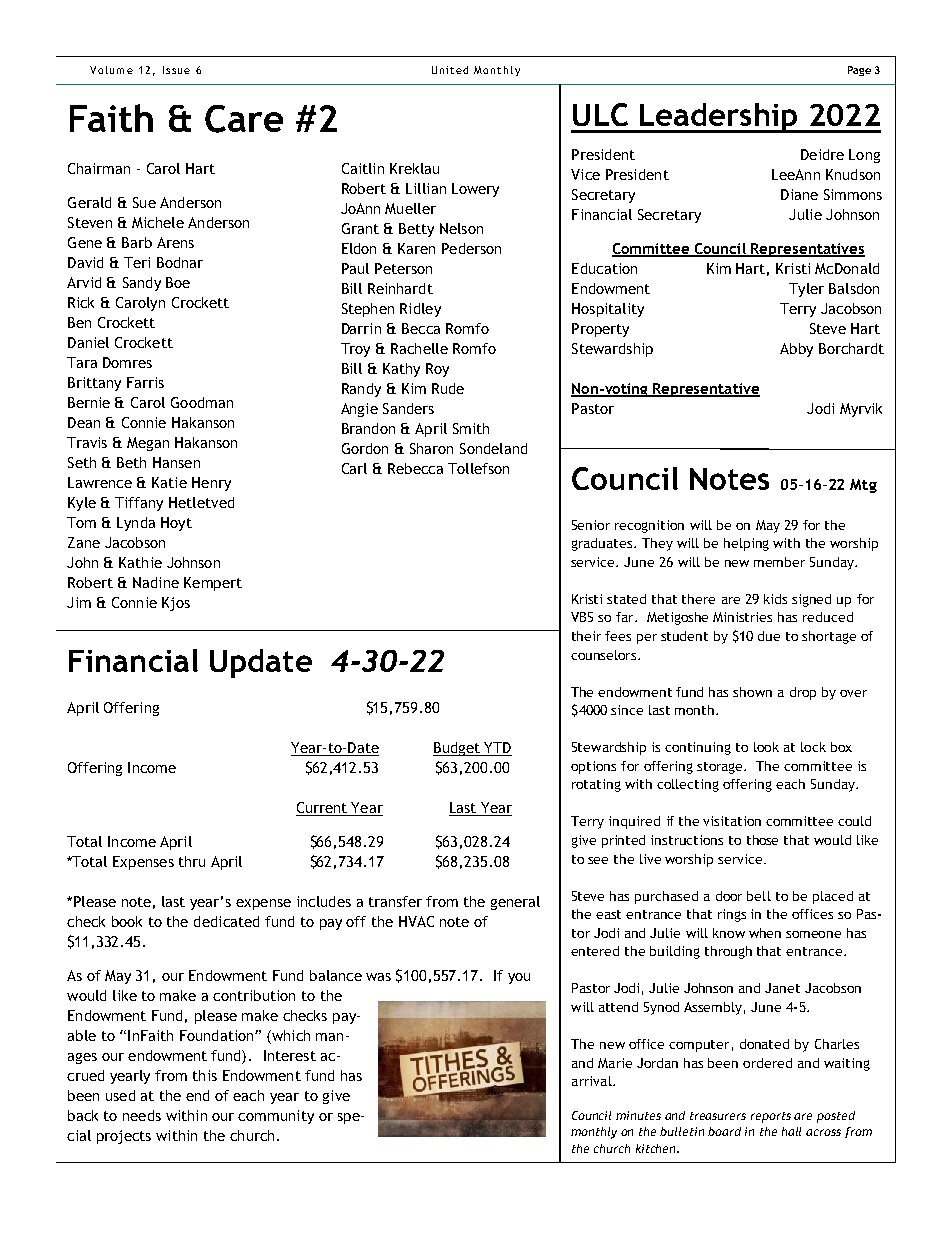 Image resolution: width=952 pixels, height=1233 pixels. Describe the element at coordinates (156, 582) in the page. I see `Nadine` at that location.
